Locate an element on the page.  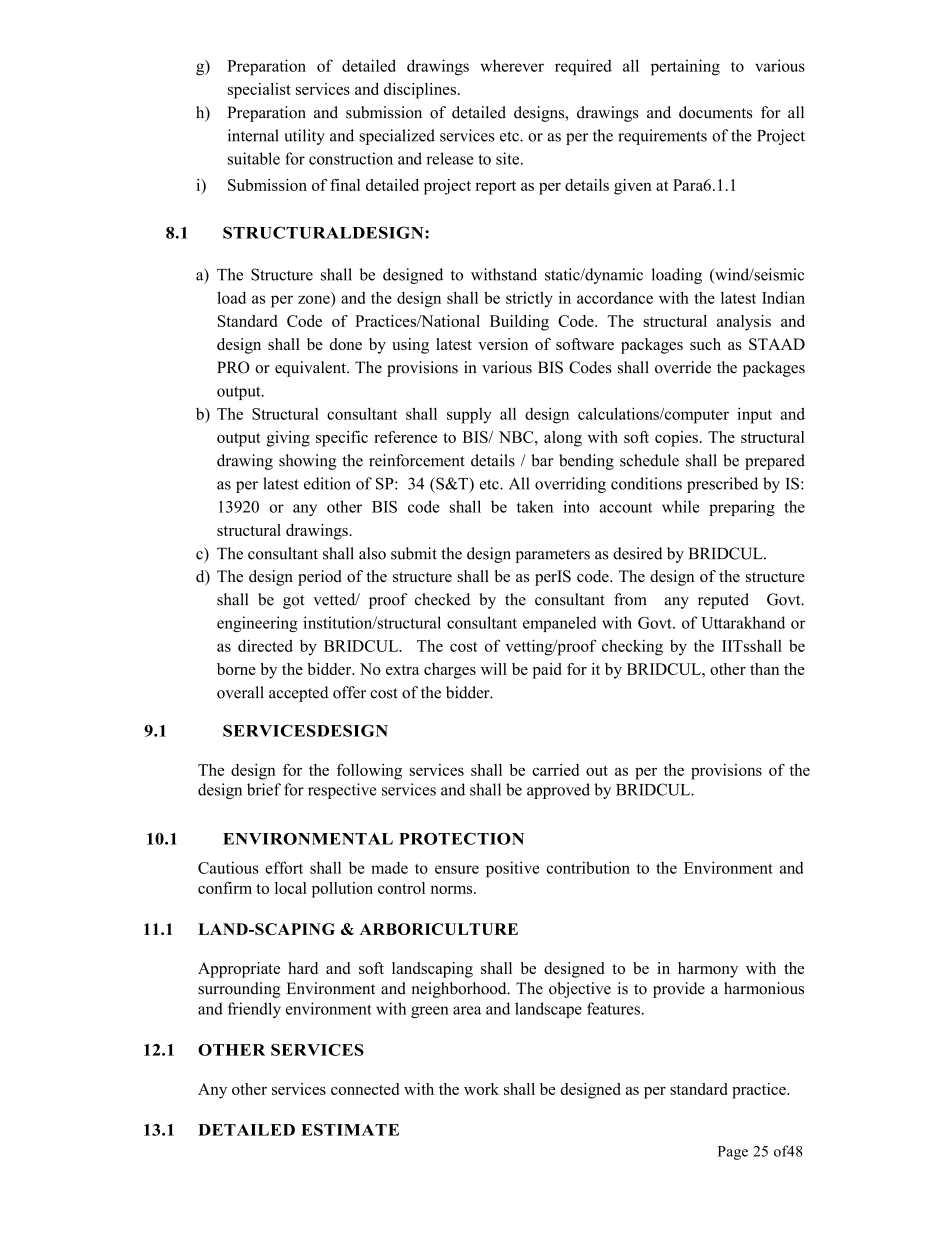
Page is located at coordinates (733, 1153).
